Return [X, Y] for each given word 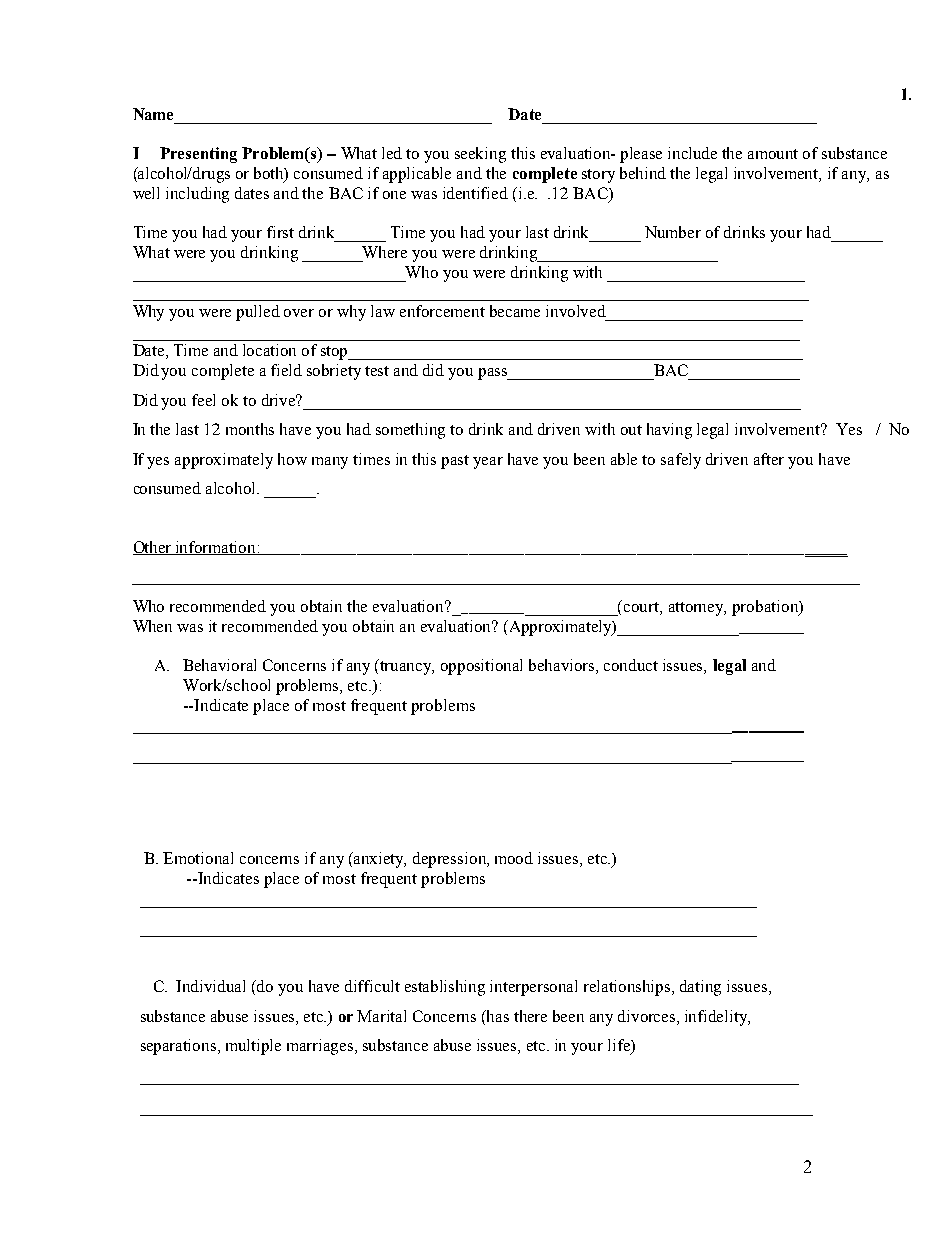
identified [475, 193]
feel [203, 400]
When [152, 626]
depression [451, 860]
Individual [210, 986]
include [692, 153]
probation [766, 608]
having [669, 431]
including [197, 195]
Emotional [198, 858]
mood [514, 858]
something [410, 431]
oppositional [481, 667]
